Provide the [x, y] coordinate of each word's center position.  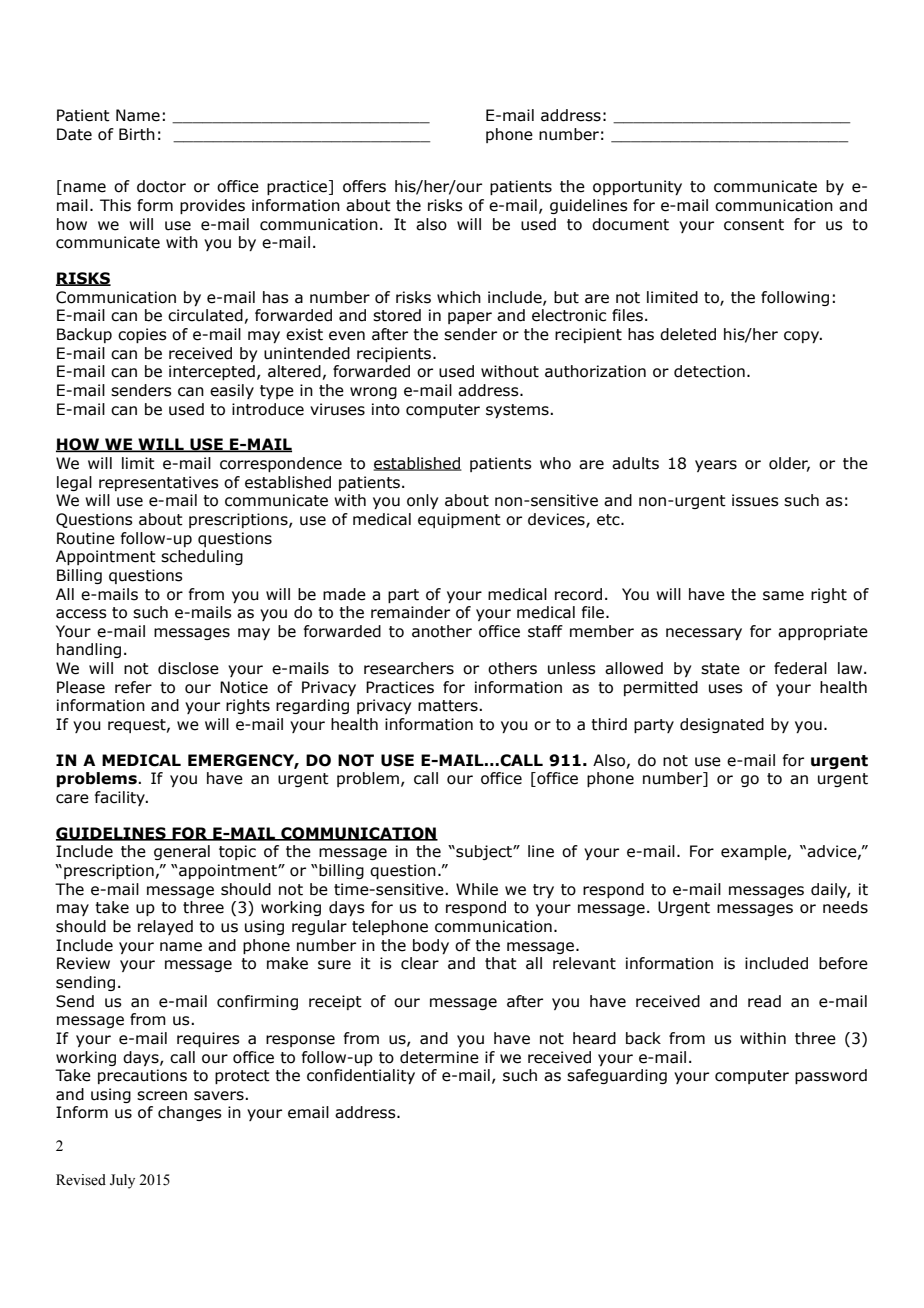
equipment [459, 520]
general [182, 852]
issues [755, 500]
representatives [159, 483]
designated [722, 725]
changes [190, 1113]
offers [364, 186]
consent [754, 225]
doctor [161, 186]
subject [484, 852]
